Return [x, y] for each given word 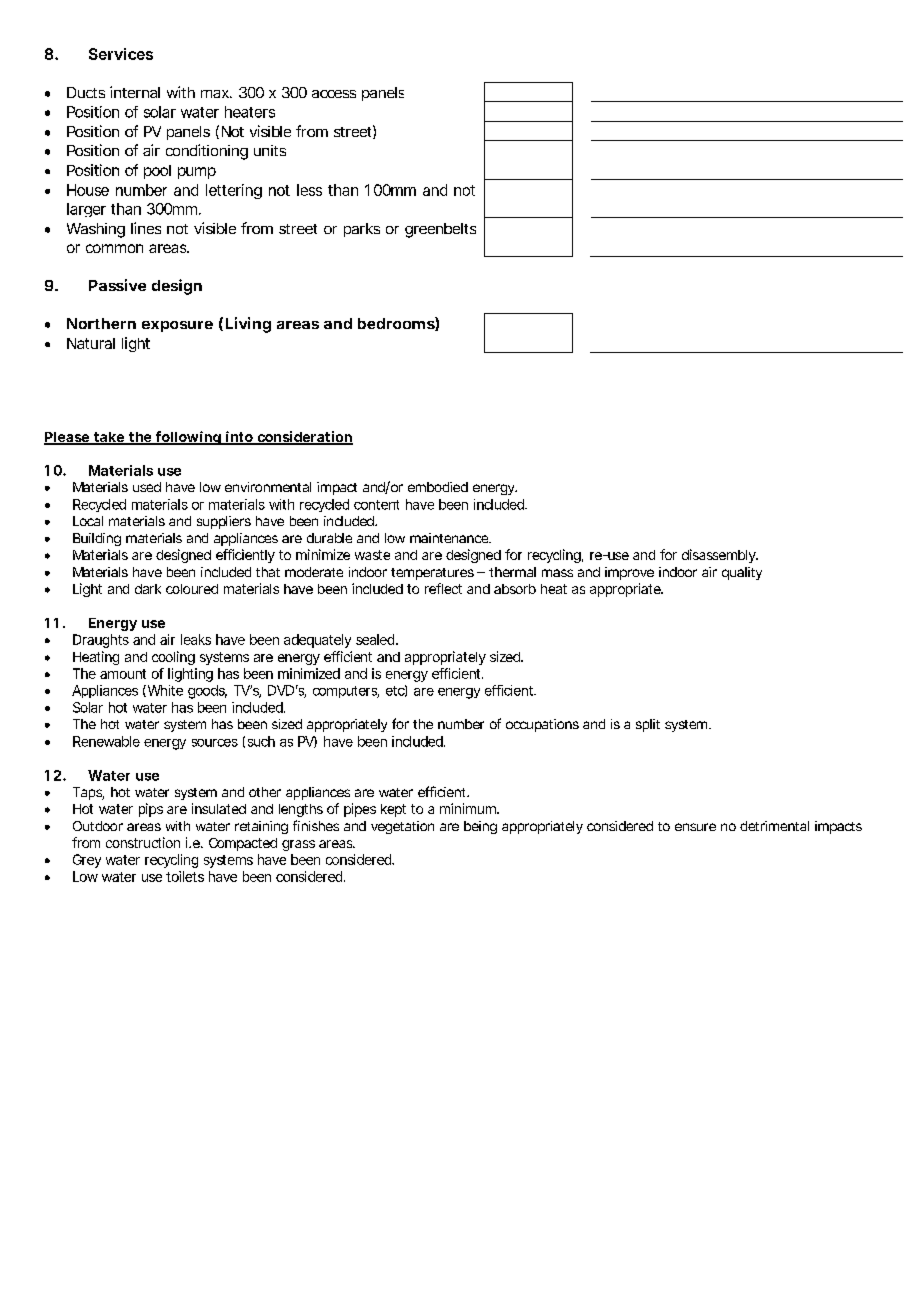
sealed [376, 639]
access [334, 94]
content [376, 505]
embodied [438, 487]
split [648, 725]
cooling [173, 658]
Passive [117, 285]
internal [135, 92]
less [309, 190]
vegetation [402, 827]
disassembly [720, 556]
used [147, 487]
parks [362, 230]
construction [143, 842]
